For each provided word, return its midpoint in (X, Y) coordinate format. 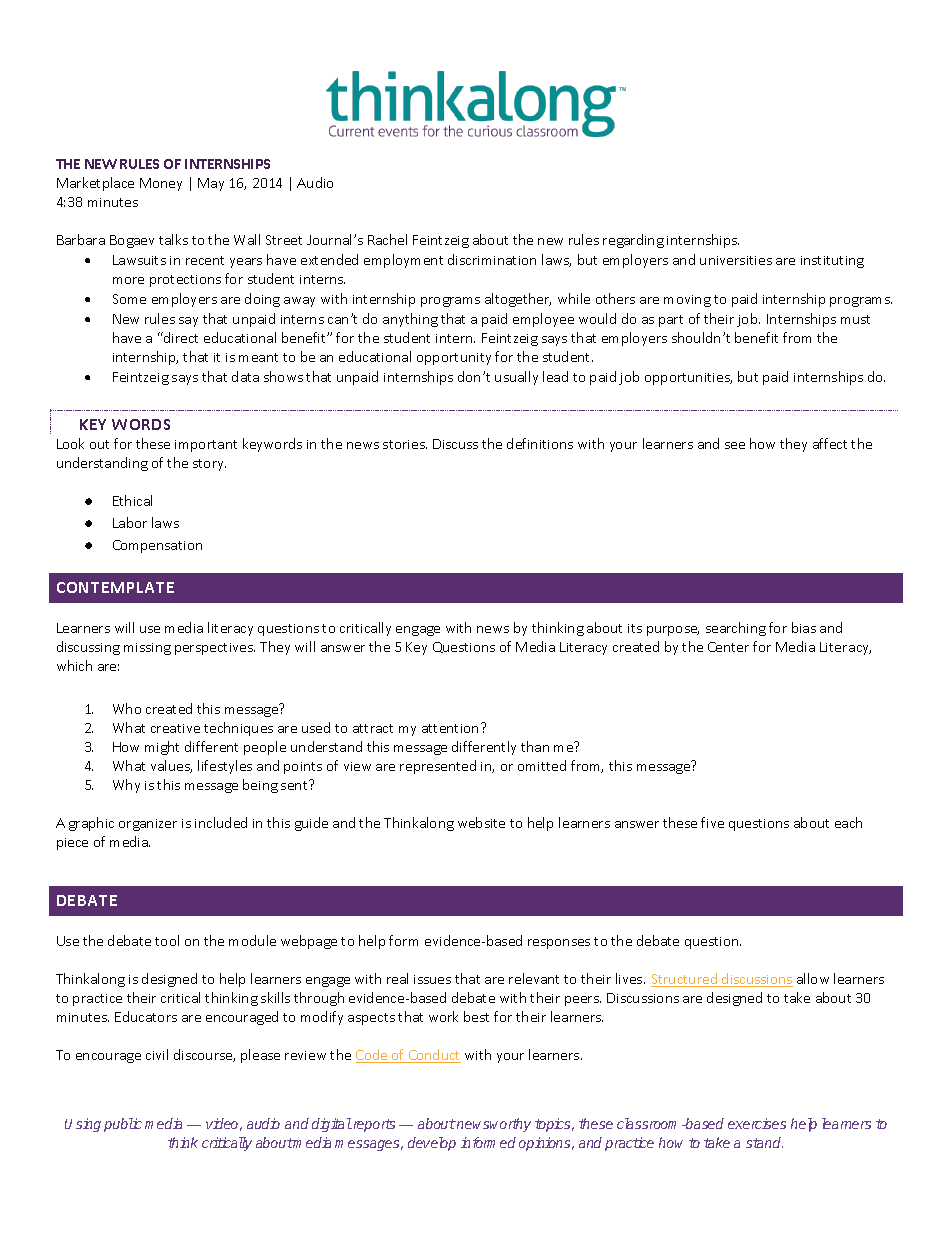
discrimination (492, 259)
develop (432, 1144)
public (123, 1125)
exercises (757, 1123)
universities (736, 260)
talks (173, 239)
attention (450, 728)
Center (728, 647)
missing (147, 649)
